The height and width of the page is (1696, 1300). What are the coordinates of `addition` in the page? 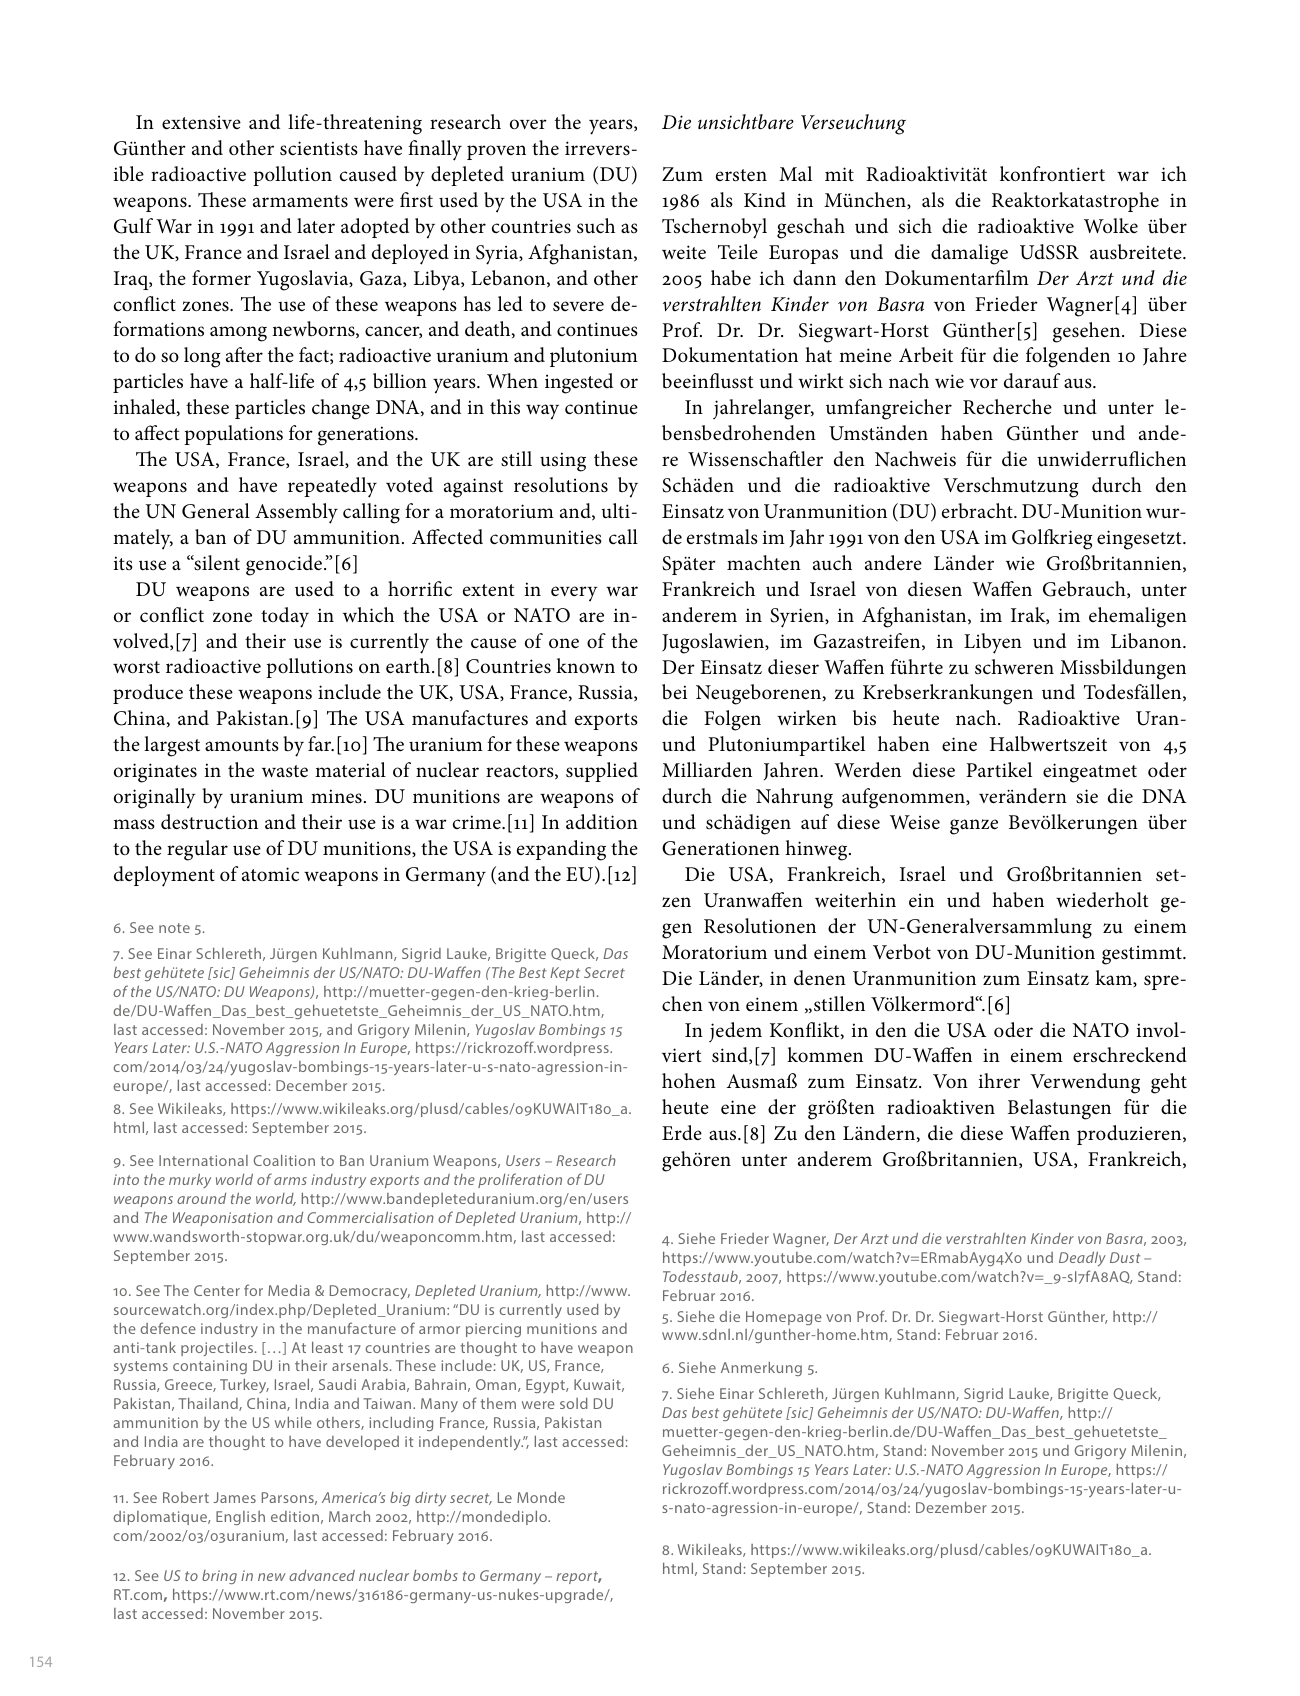 It's located at (602, 822).
